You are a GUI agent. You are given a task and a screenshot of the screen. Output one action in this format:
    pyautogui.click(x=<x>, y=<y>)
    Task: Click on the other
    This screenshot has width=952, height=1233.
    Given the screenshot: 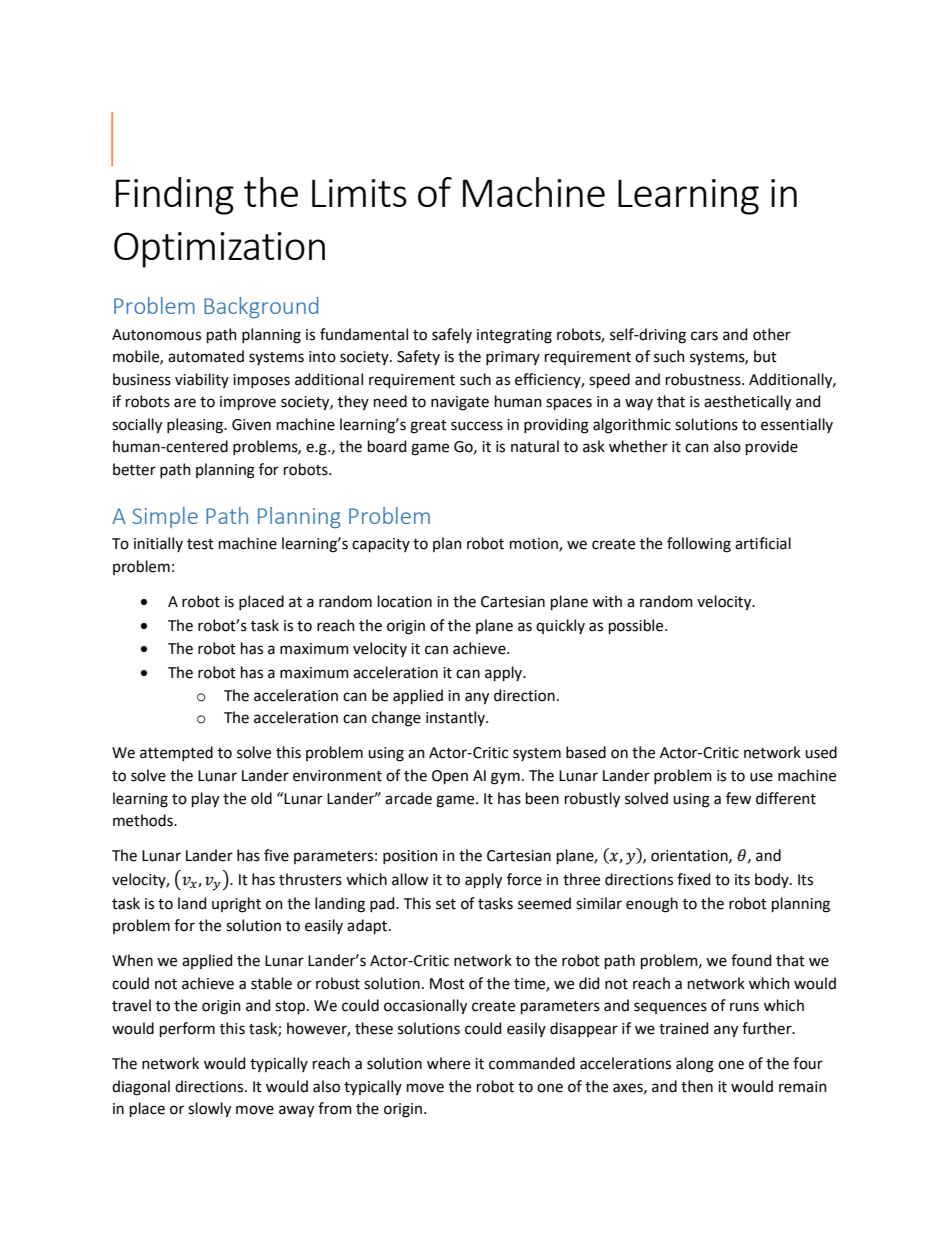 What is the action you would take?
    pyautogui.click(x=772, y=334)
